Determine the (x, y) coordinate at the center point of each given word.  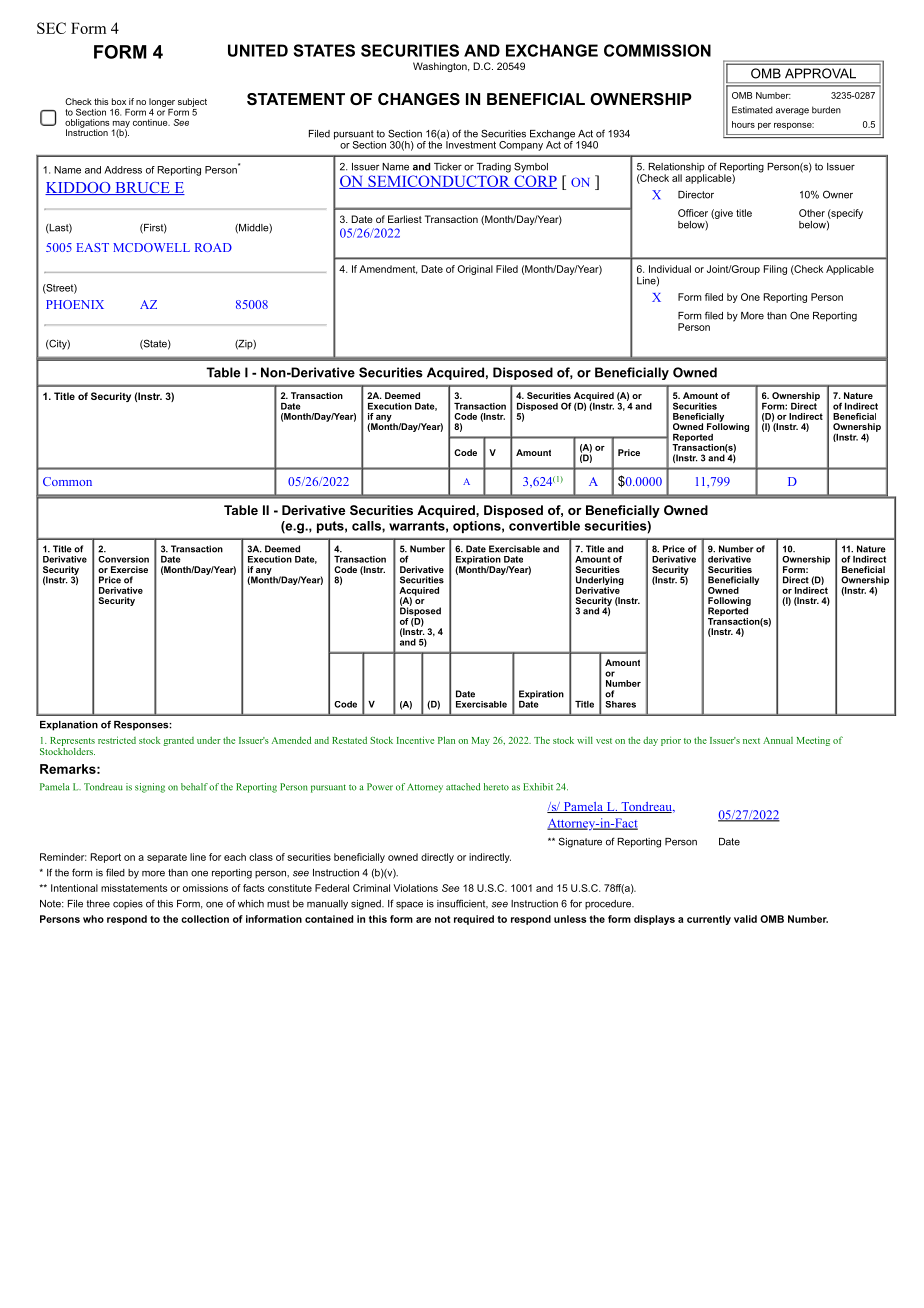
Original (475, 270)
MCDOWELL (151, 247)
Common (67, 481)
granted (179, 741)
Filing (775, 270)
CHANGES (419, 99)
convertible (544, 526)
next (751, 741)
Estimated (752, 110)
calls (367, 526)
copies (128, 904)
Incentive (415, 740)
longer (162, 102)
